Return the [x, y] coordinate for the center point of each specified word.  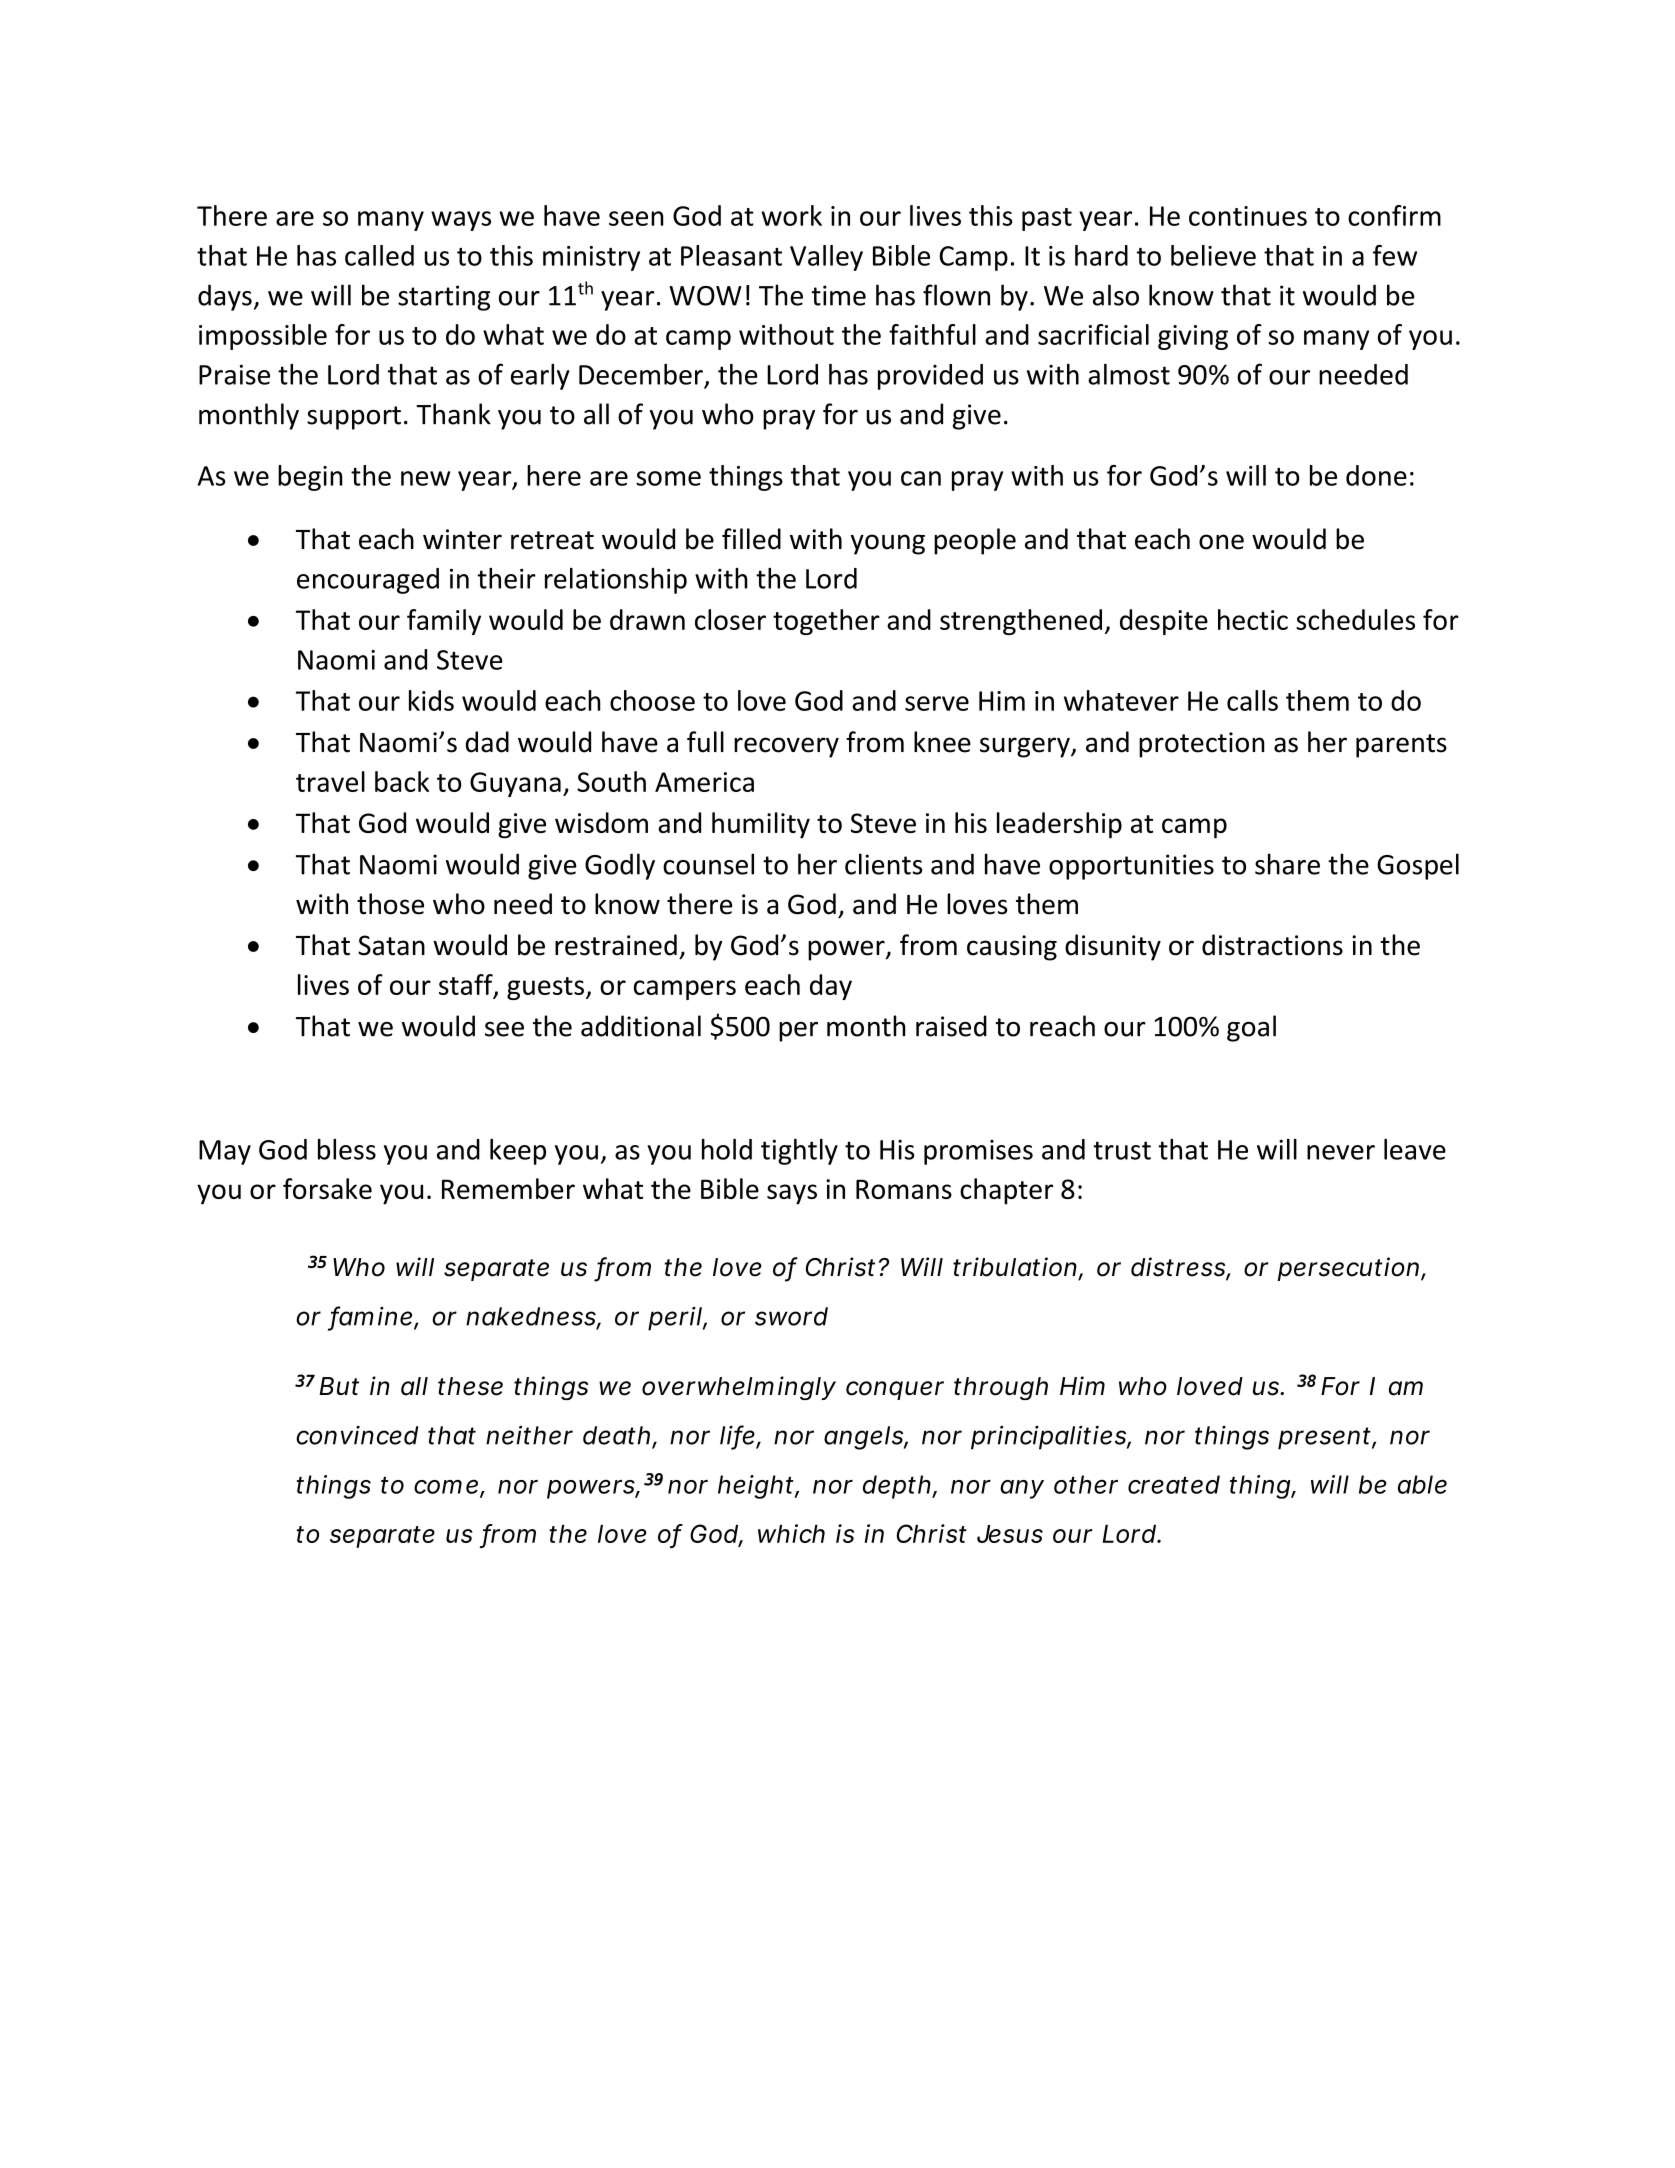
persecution [1348, 1269]
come [447, 1487]
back [402, 781]
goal [1251, 1028]
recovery [786, 747]
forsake [327, 1188]
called [379, 255]
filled [751, 539]
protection [1202, 745]
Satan [391, 945]
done [1376, 475]
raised [951, 1026]
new [425, 478]
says [792, 1194]
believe [1213, 255]
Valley [826, 258]
